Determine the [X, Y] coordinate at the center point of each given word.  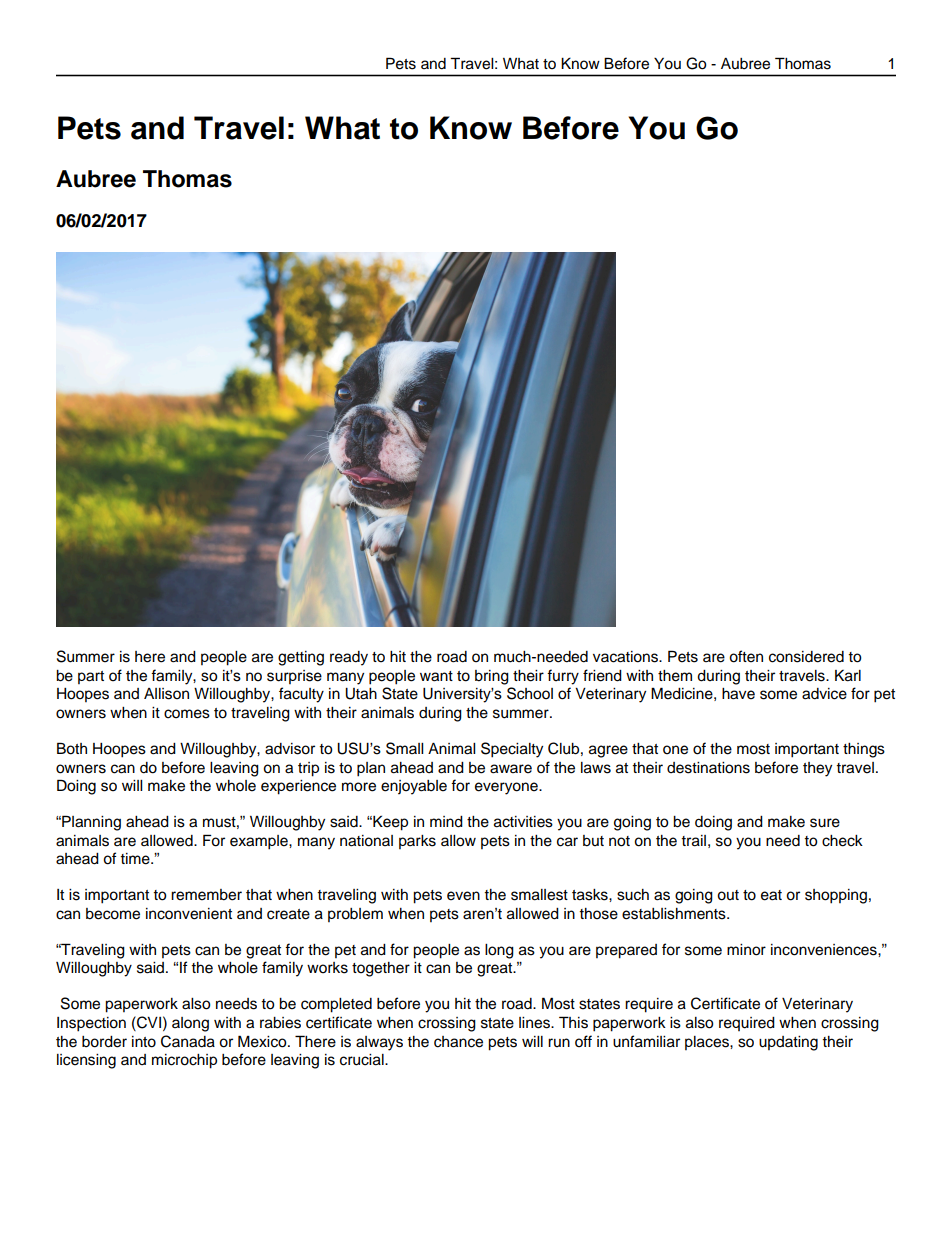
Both [72, 748]
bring [492, 677]
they [817, 769]
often [746, 656]
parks [417, 842]
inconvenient [189, 914]
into [144, 1042]
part [91, 677]
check [842, 841]
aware [511, 769]
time [136, 859]
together [381, 969]
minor [746, 950]
